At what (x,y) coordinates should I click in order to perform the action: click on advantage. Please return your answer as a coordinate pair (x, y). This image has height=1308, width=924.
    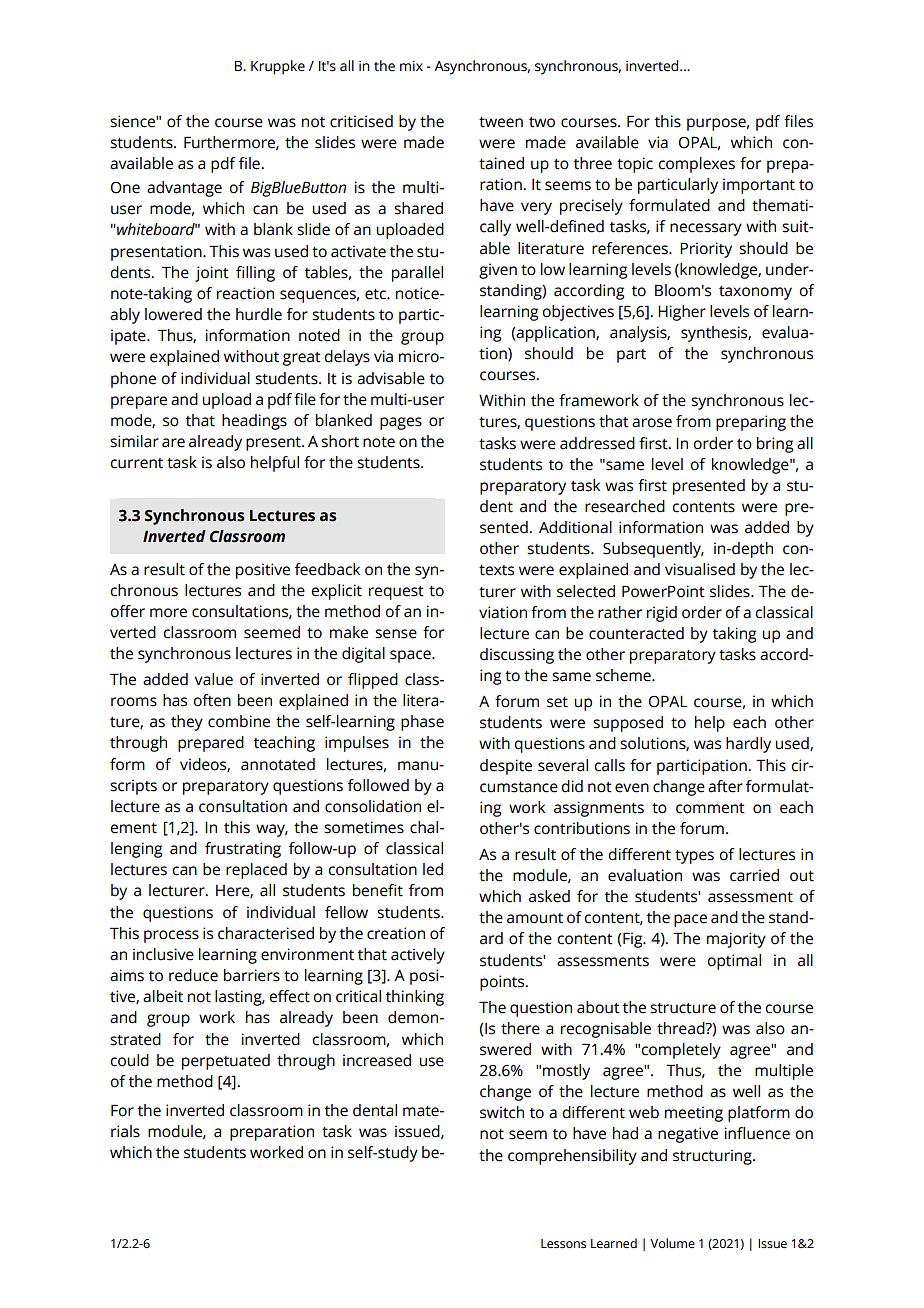
    Looking at the image, I should click on (184, 189).
